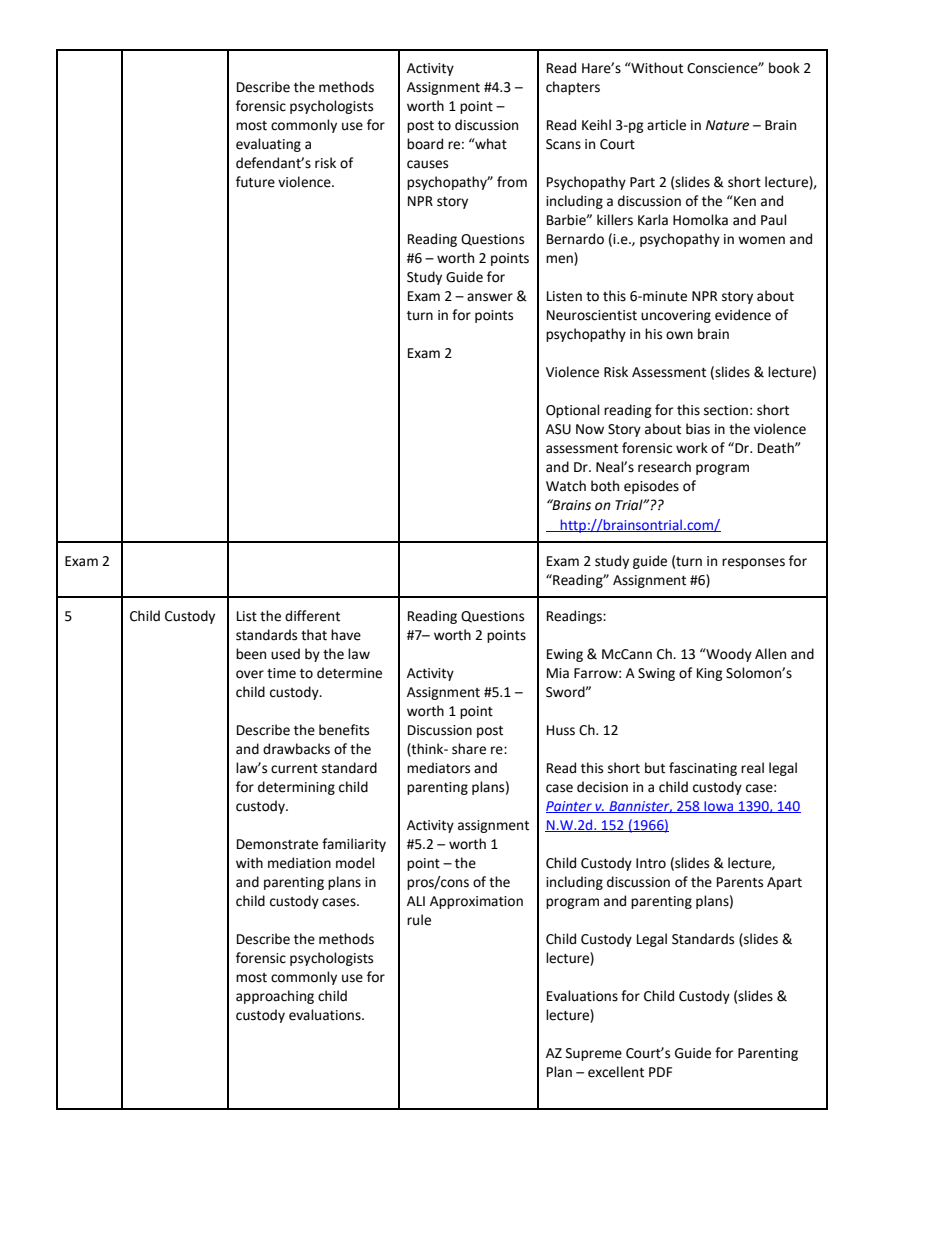 The image size is (952, 1233). I want to click on Watch, so click(566, 486).
